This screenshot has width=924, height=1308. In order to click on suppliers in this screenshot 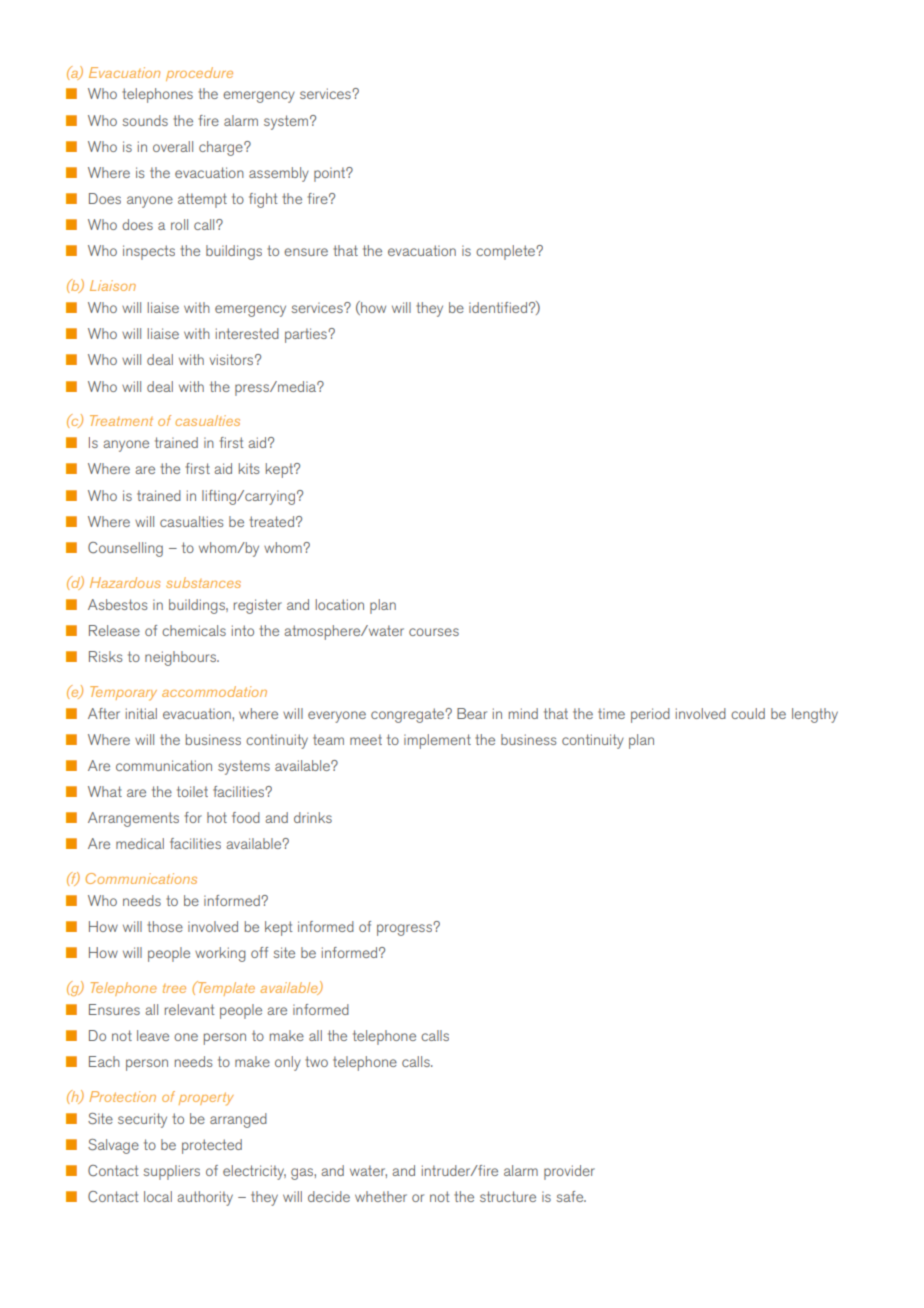, I will do `click(171, 1172)`.
